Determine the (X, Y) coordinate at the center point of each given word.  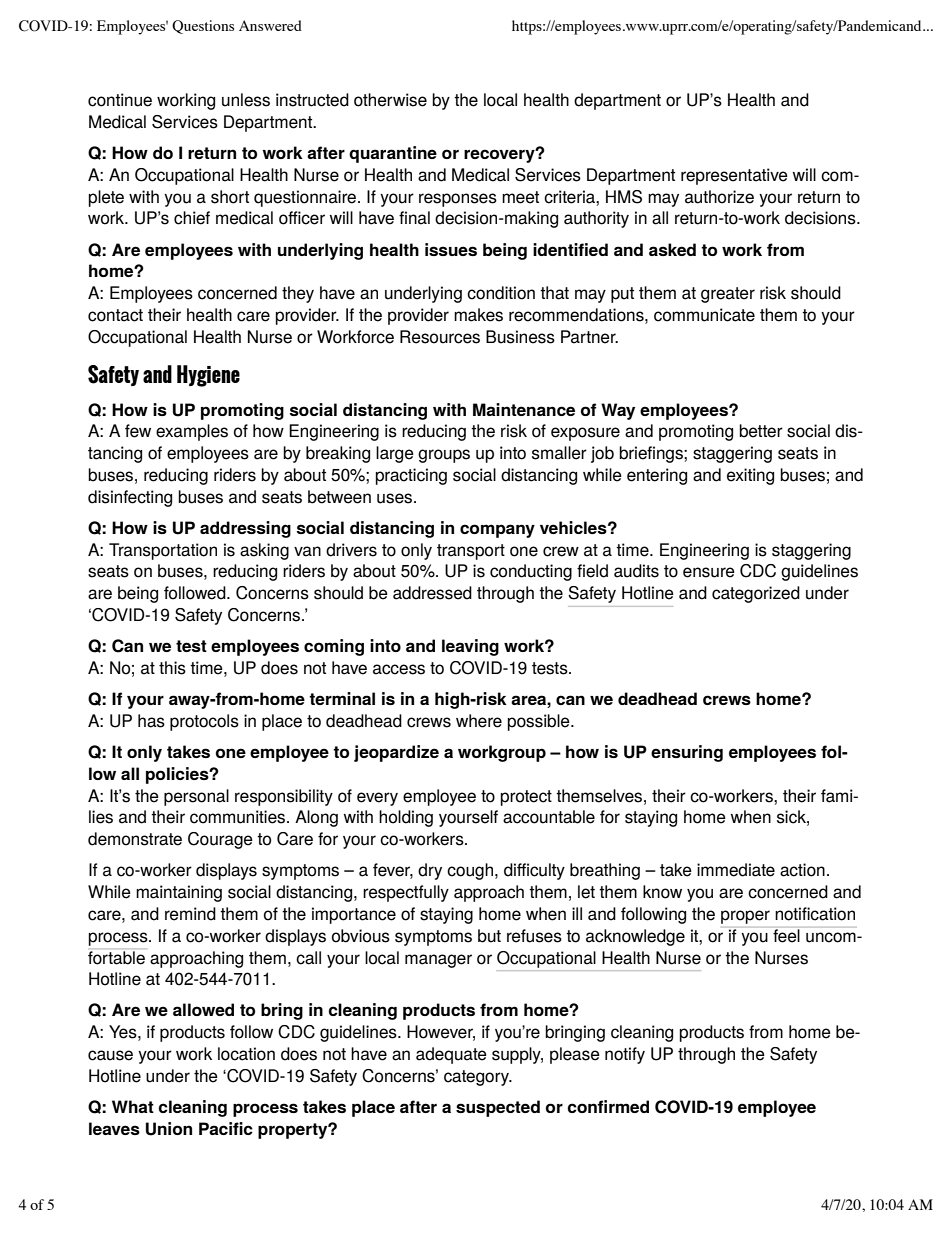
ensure (709, 572)
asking (264, 551)
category (478, 1078)
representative (734, 176)
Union (169, 1129)
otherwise (390, 100)
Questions (203, 27)
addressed (432, 593)
